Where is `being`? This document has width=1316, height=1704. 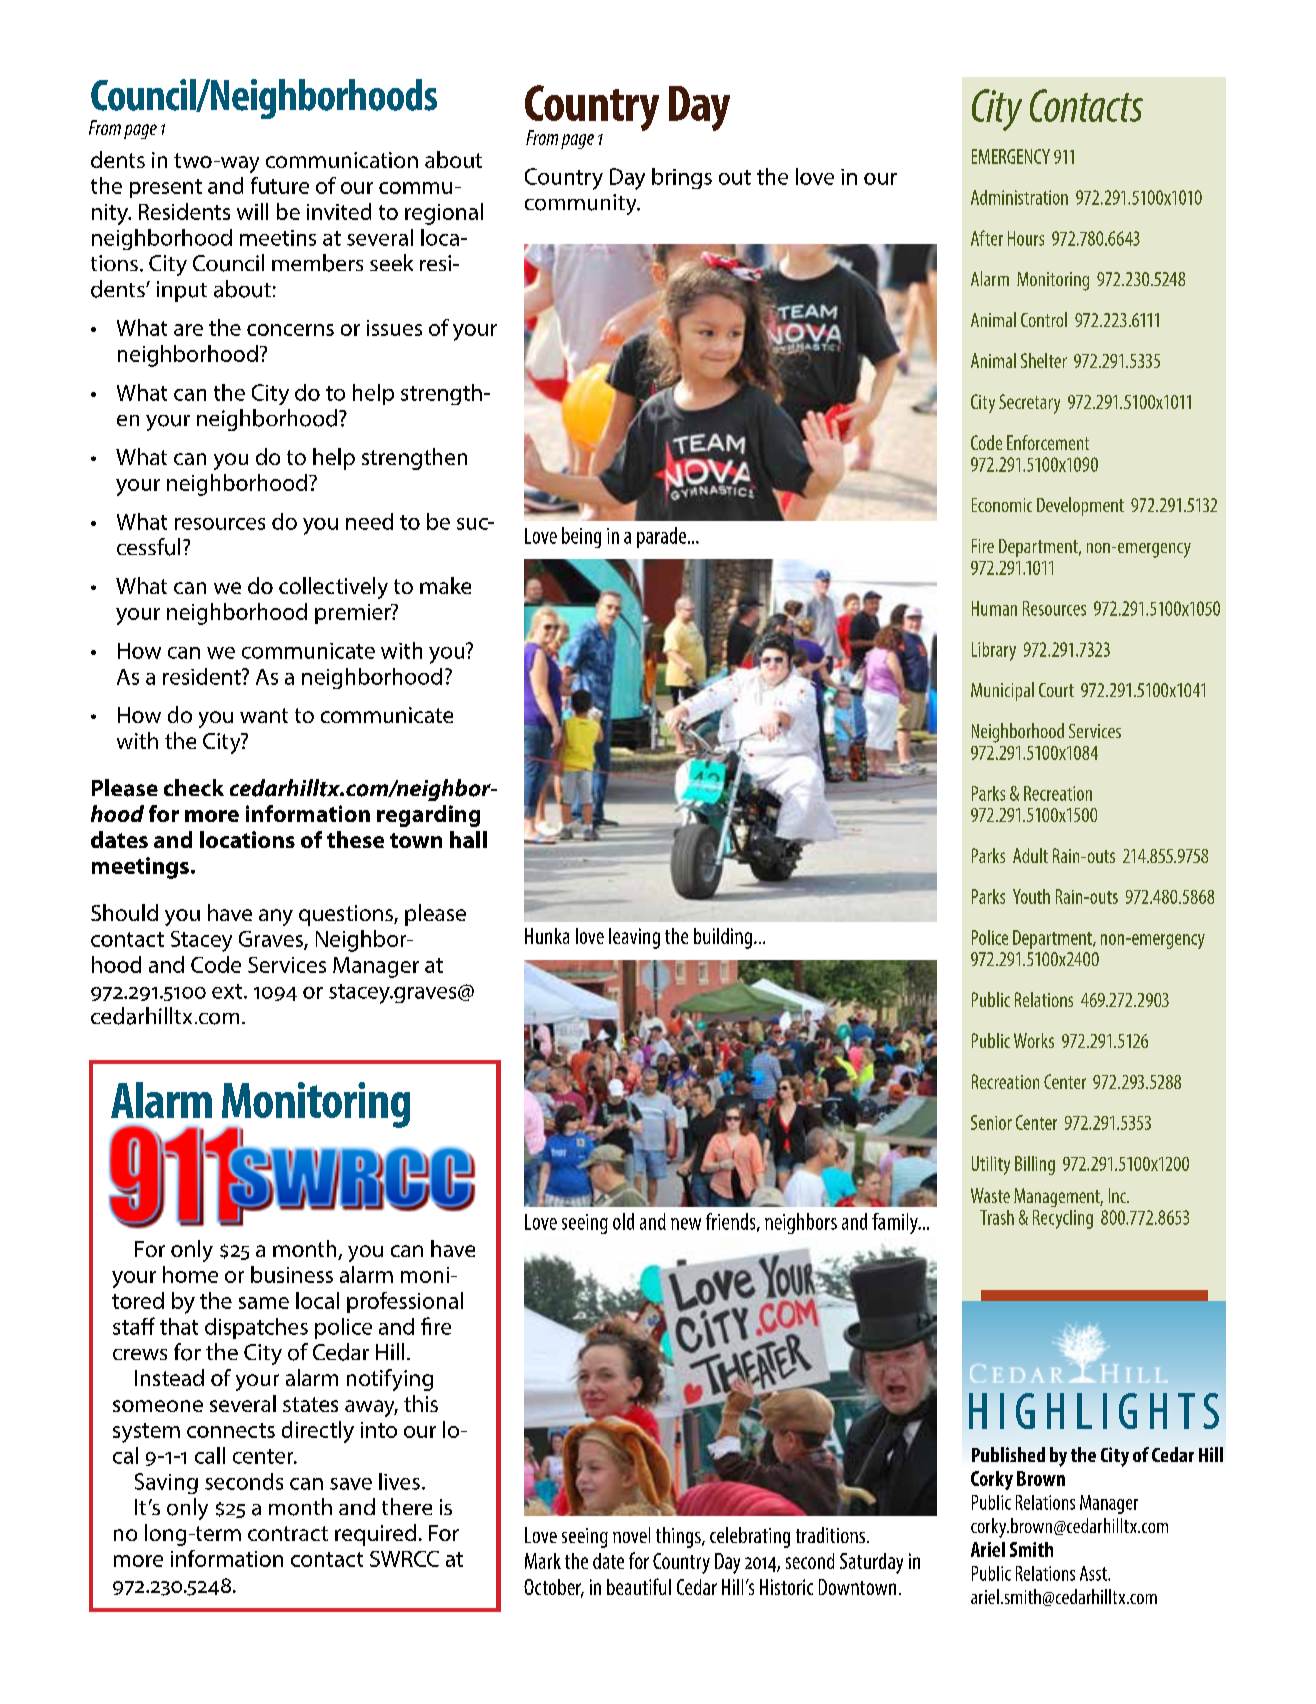 being is located at coordinates (581, 537).
